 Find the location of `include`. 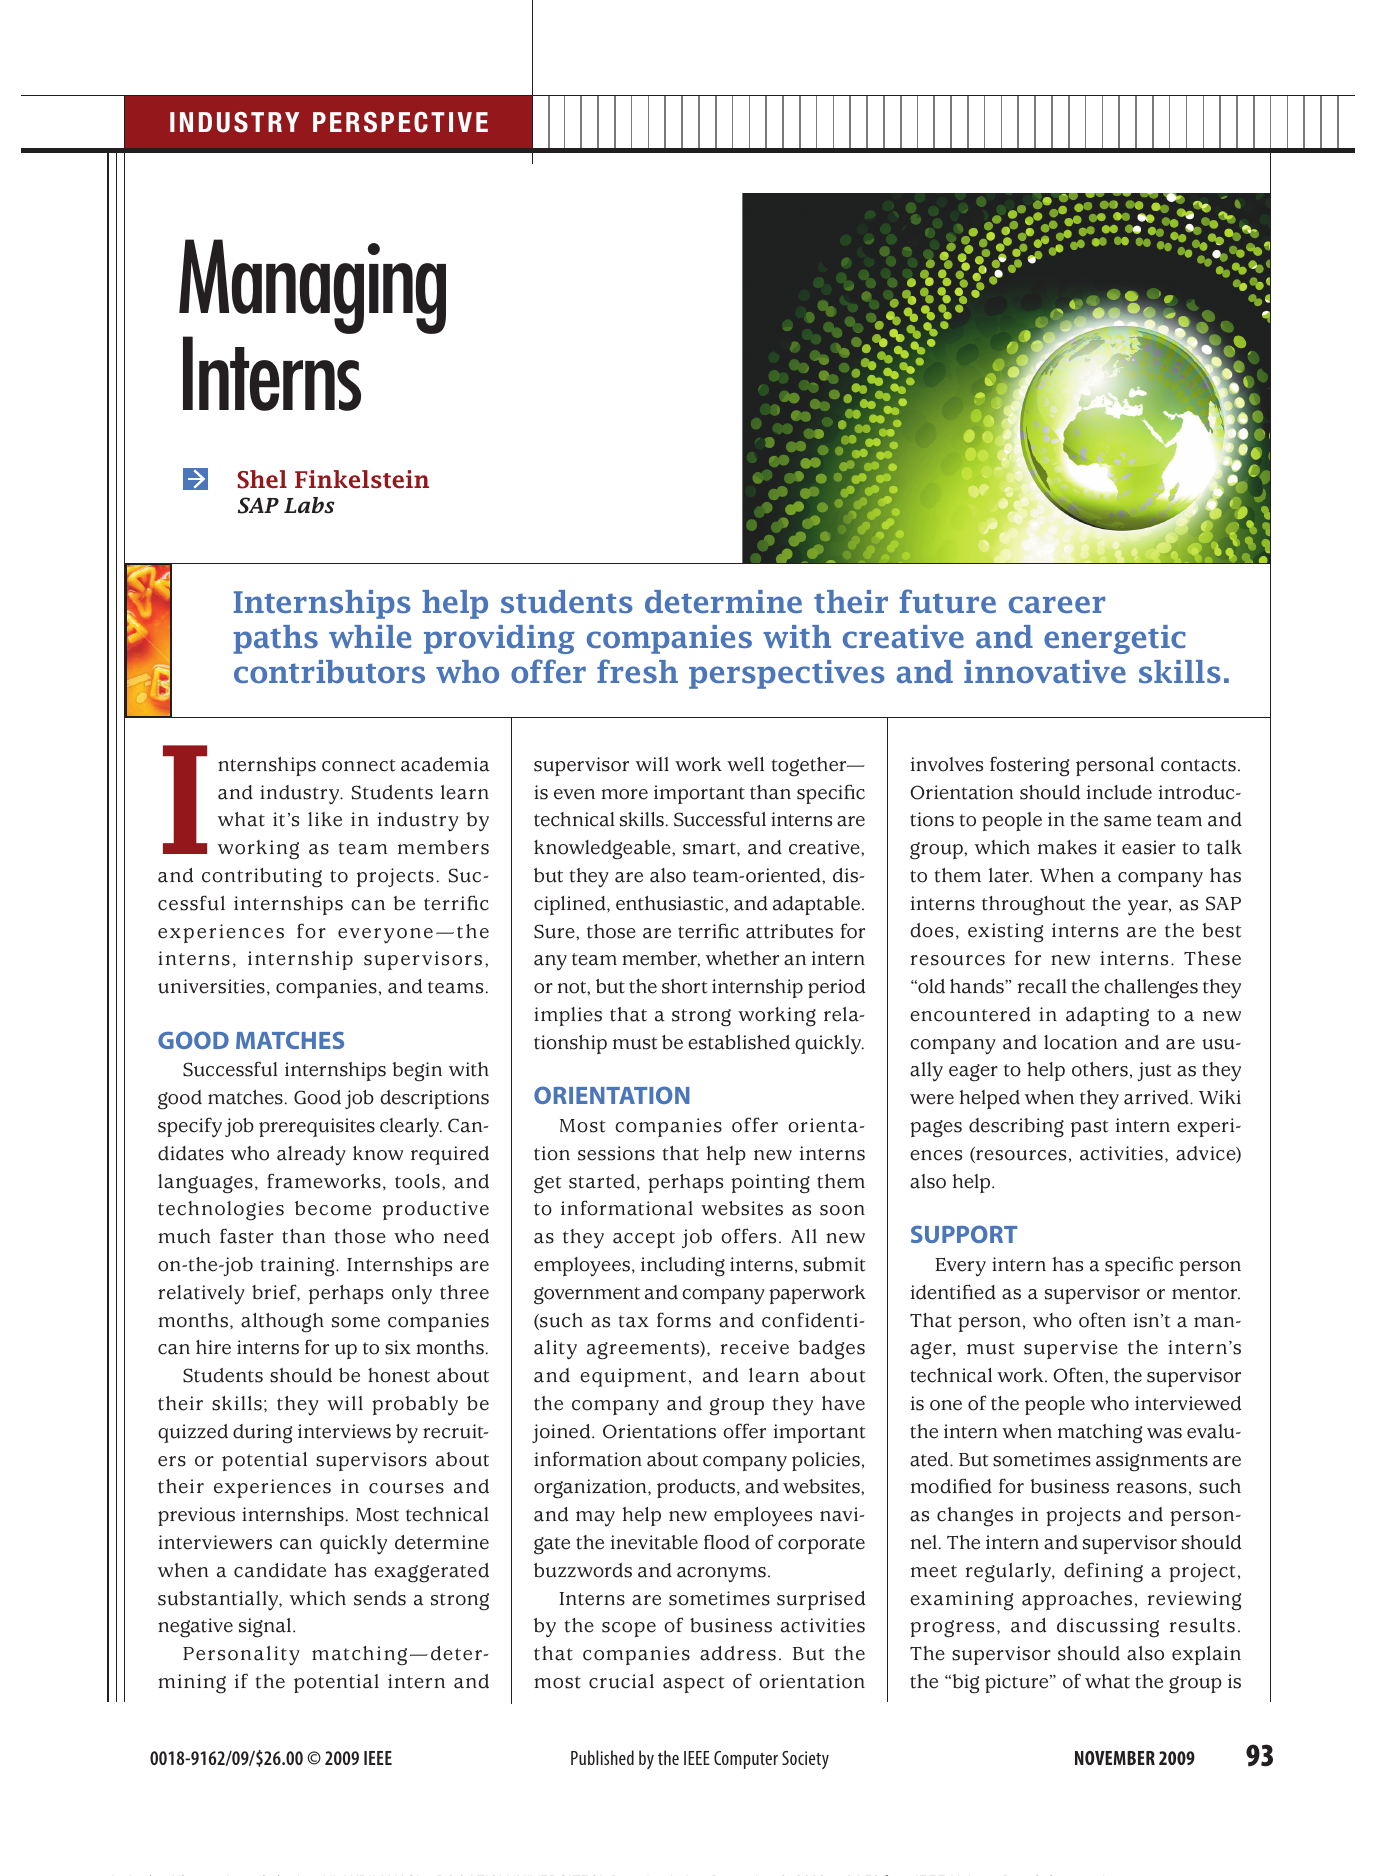

include is located at coordinates (1119, 792).
